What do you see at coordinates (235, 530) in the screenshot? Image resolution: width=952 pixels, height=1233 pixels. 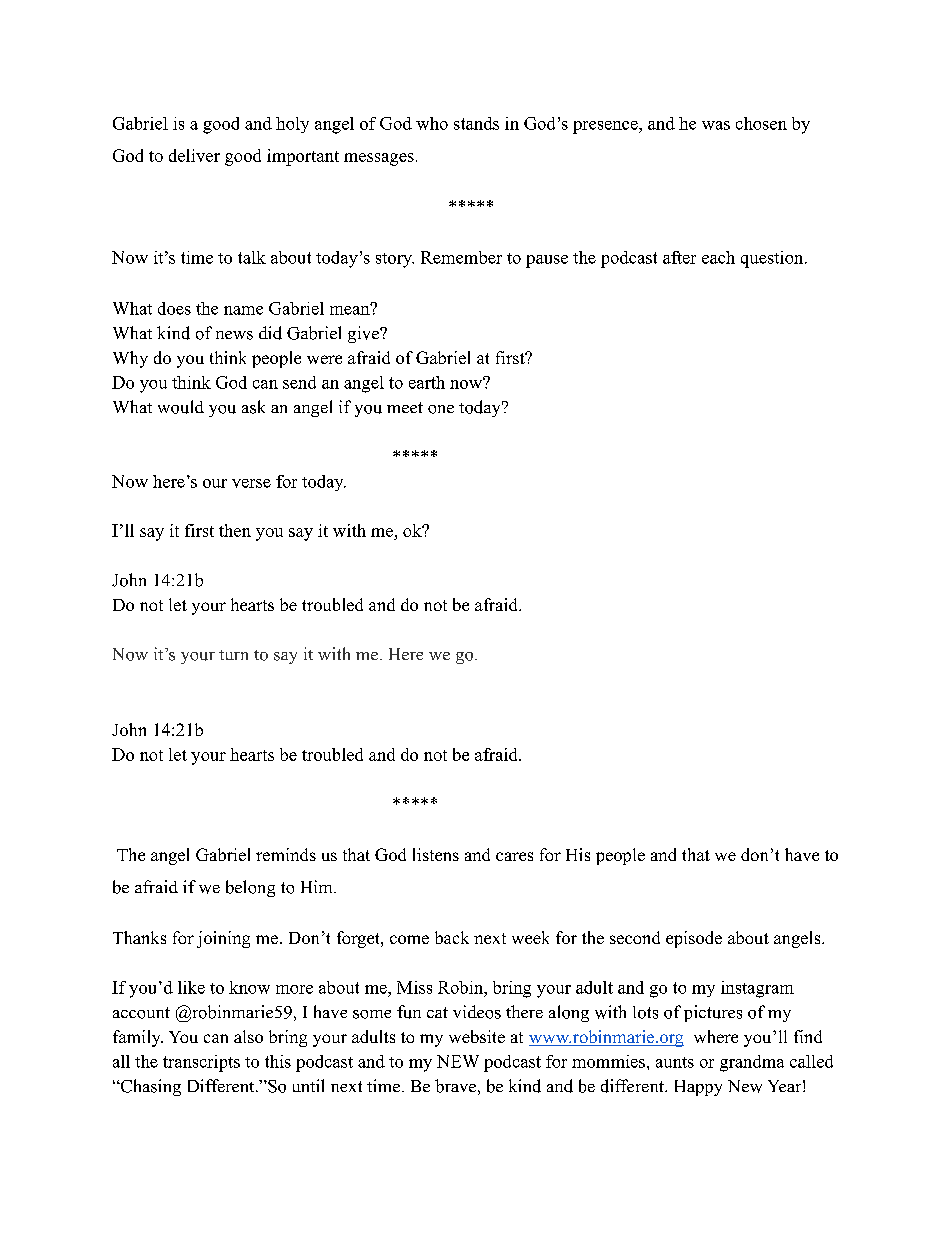 I see `then` at bounding box center [235, 530].
